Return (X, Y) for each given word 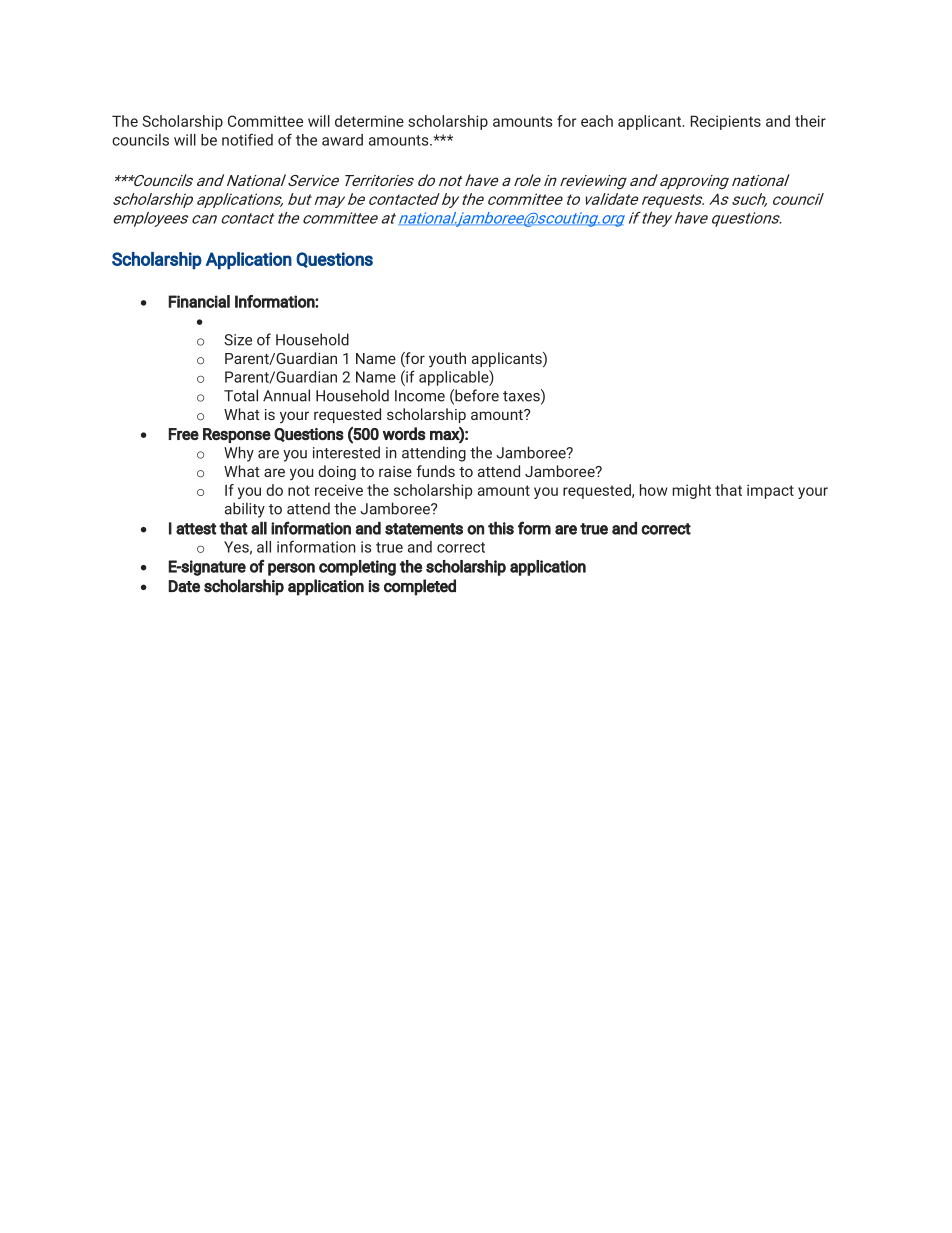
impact (770, 491)
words (404, 433)
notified (247, 139)
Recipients (725, 122)
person (291, 569)
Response (237, 435)
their (810, 121)
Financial (199, 301)
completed (420, 587)
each (597, 121)
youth (447, 360)
